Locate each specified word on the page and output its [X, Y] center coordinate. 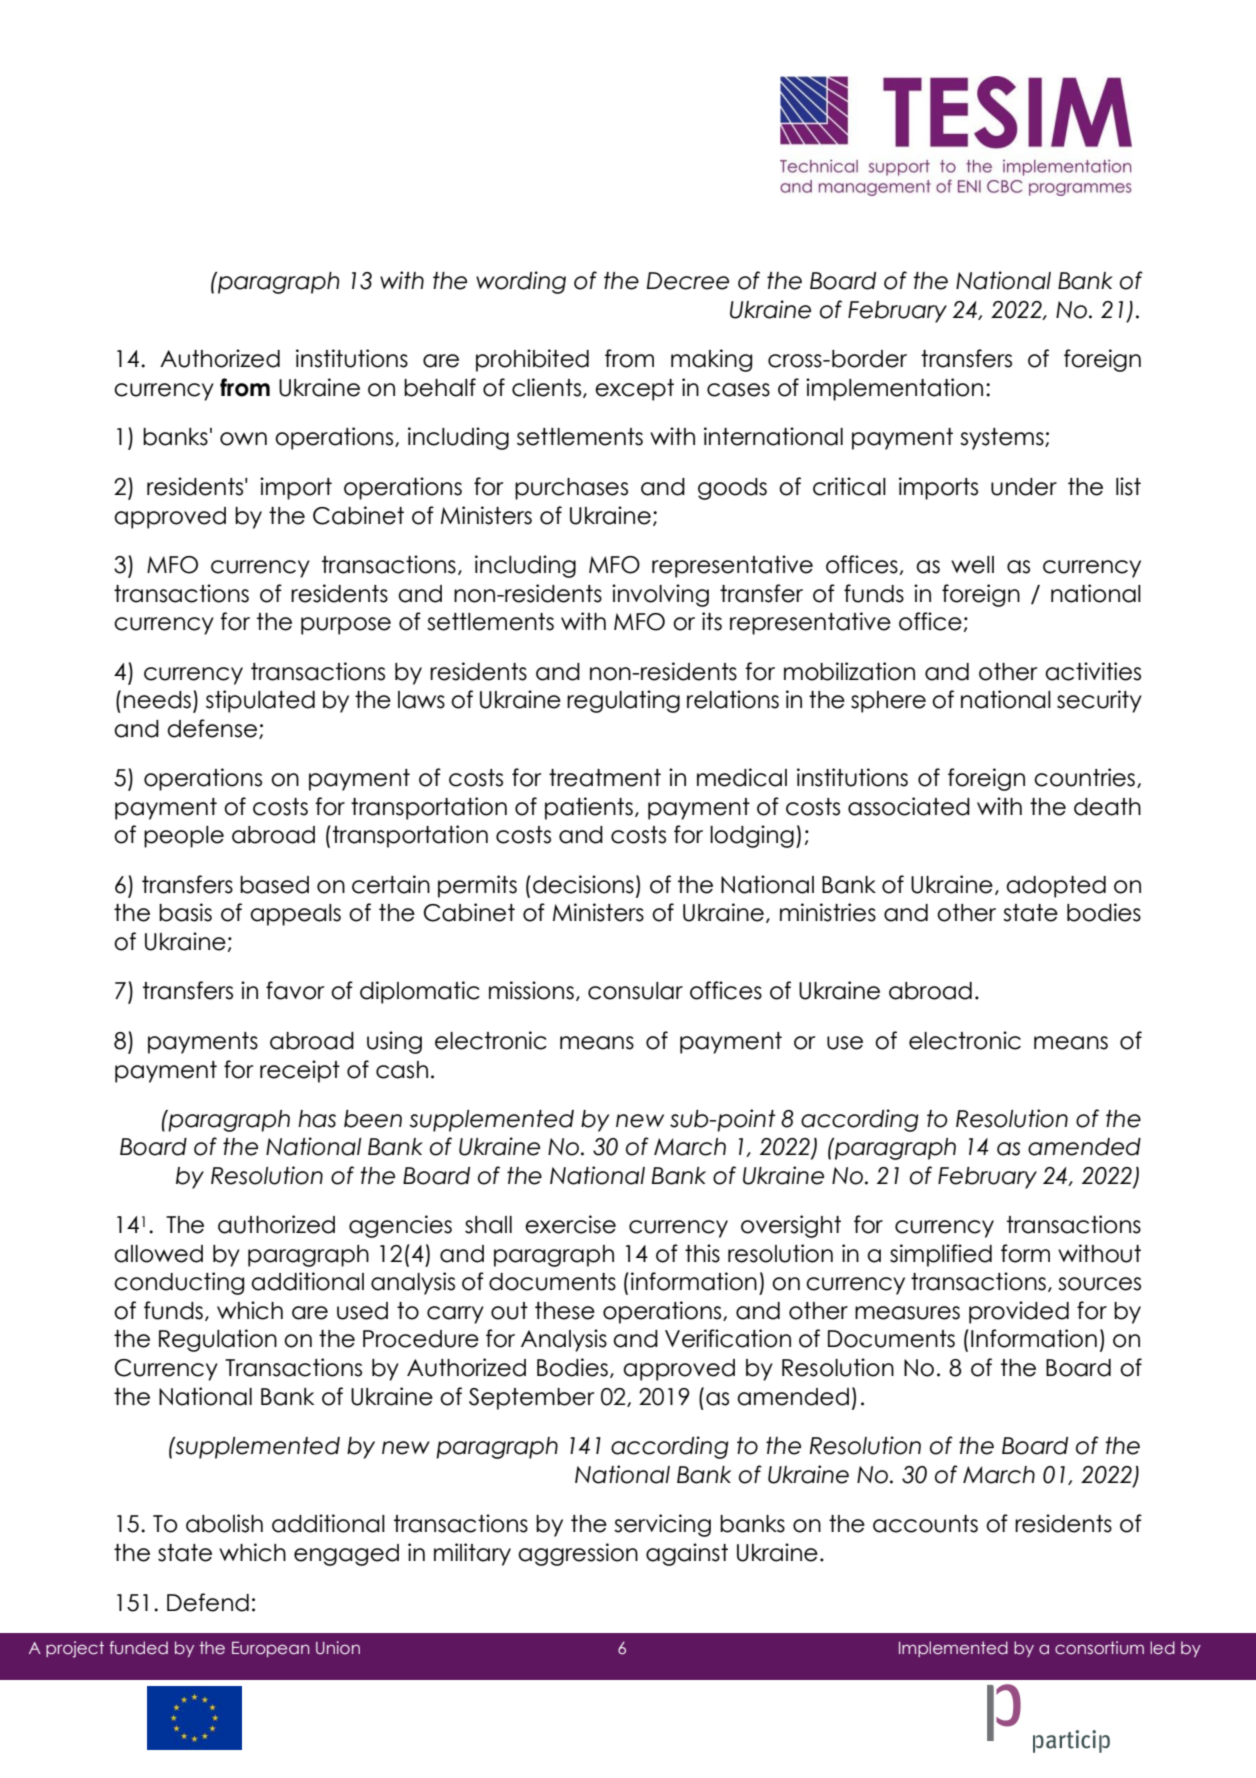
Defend [208, 1602]
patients [589, 808]
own [243, 439]
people [184, 837]
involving [660, 595]
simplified [941, 1255]
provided [1019, 1312]
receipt [300, 1071]
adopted [1056, 887]
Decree [687, 281]
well [972, 565]
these [565, 1311]
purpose [346, 626]
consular [635, 991]
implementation [894, 389]
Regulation [218, 1340]
